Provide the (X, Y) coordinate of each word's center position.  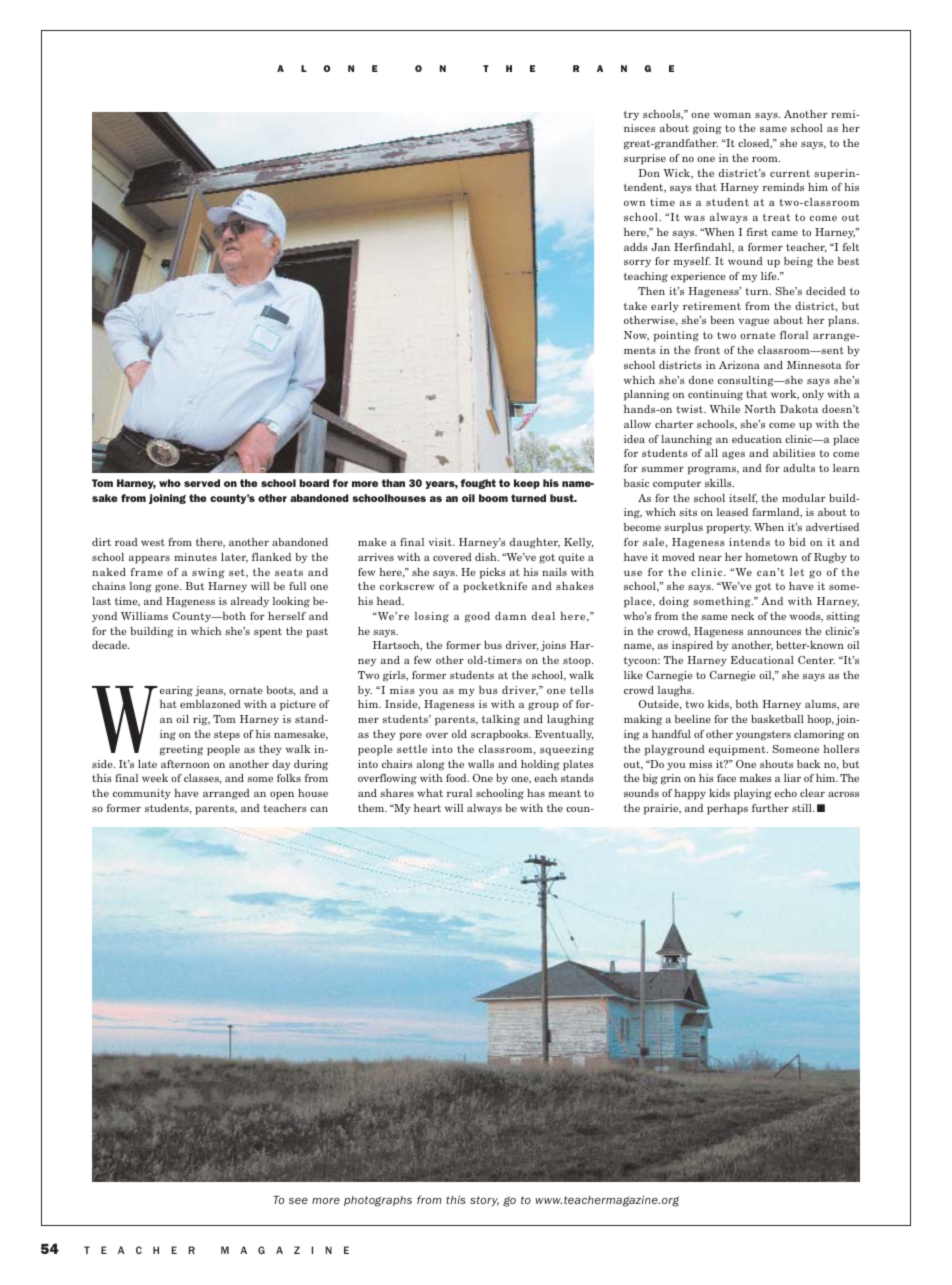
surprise (645, 159)
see (298, 1200)
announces (774, 632)
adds (636, 247)
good (477, 617)
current (790, 173)
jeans (210, 691)
